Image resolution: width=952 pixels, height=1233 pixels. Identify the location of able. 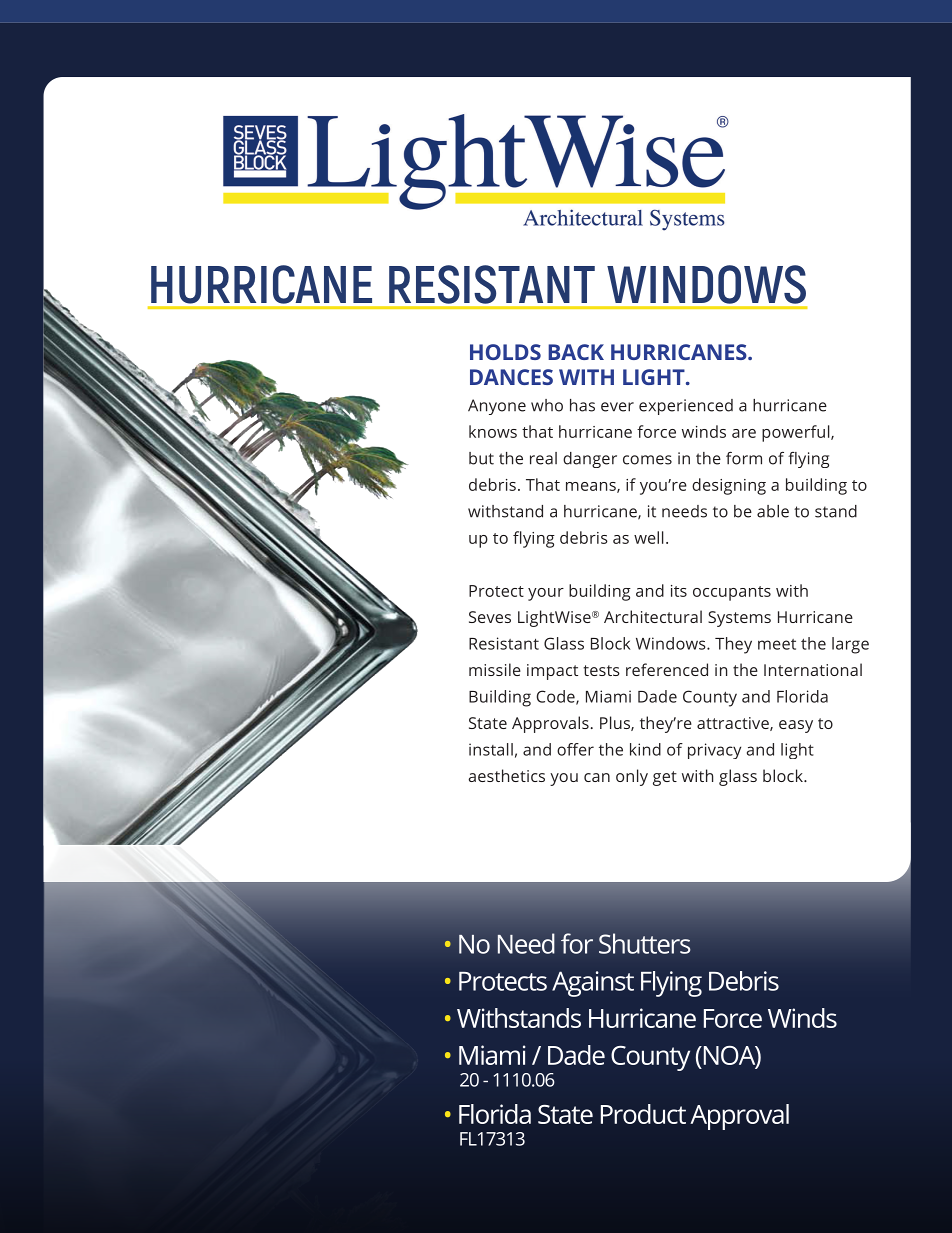
(773, 511).
